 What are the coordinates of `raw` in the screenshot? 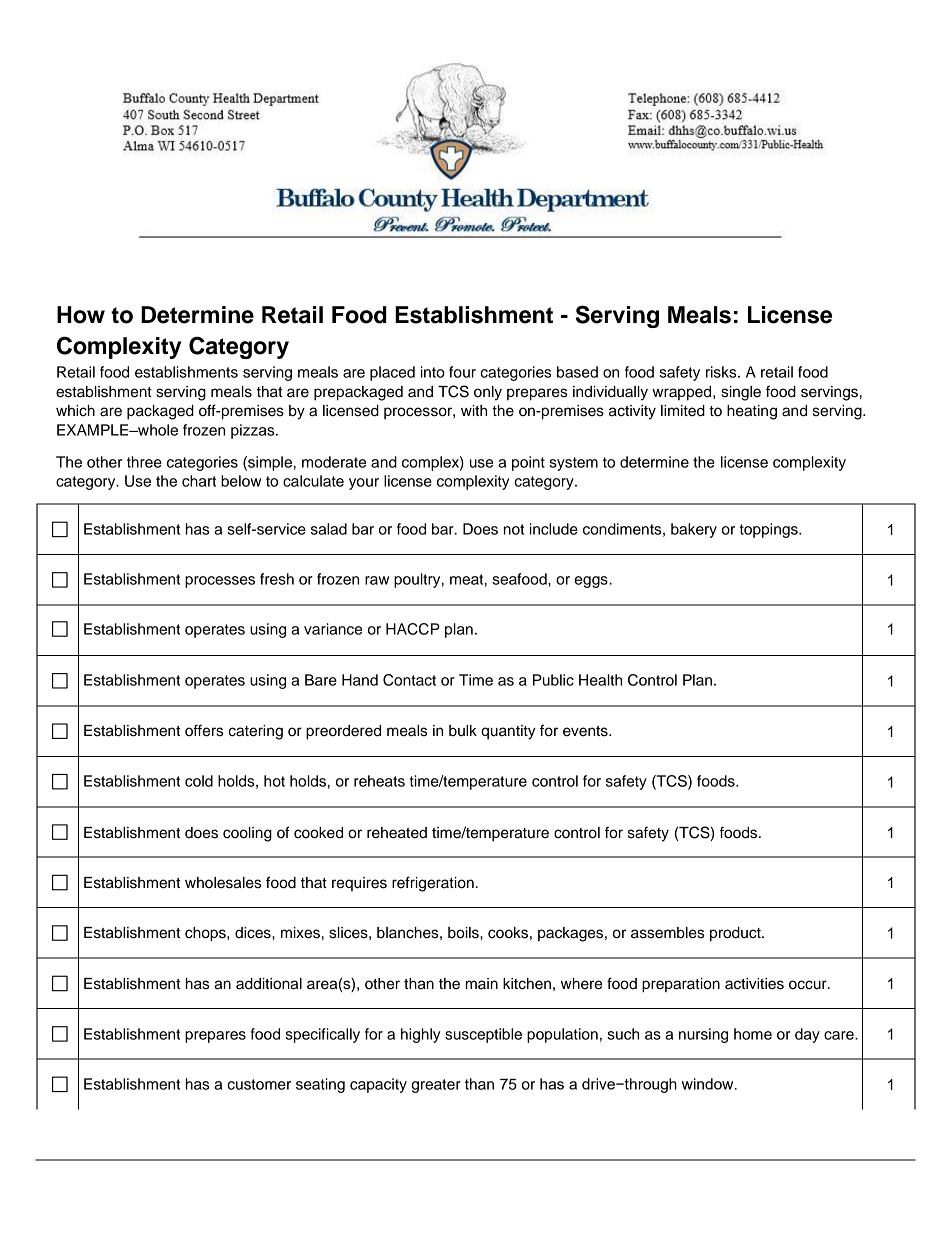 It's located at (377, 580).
